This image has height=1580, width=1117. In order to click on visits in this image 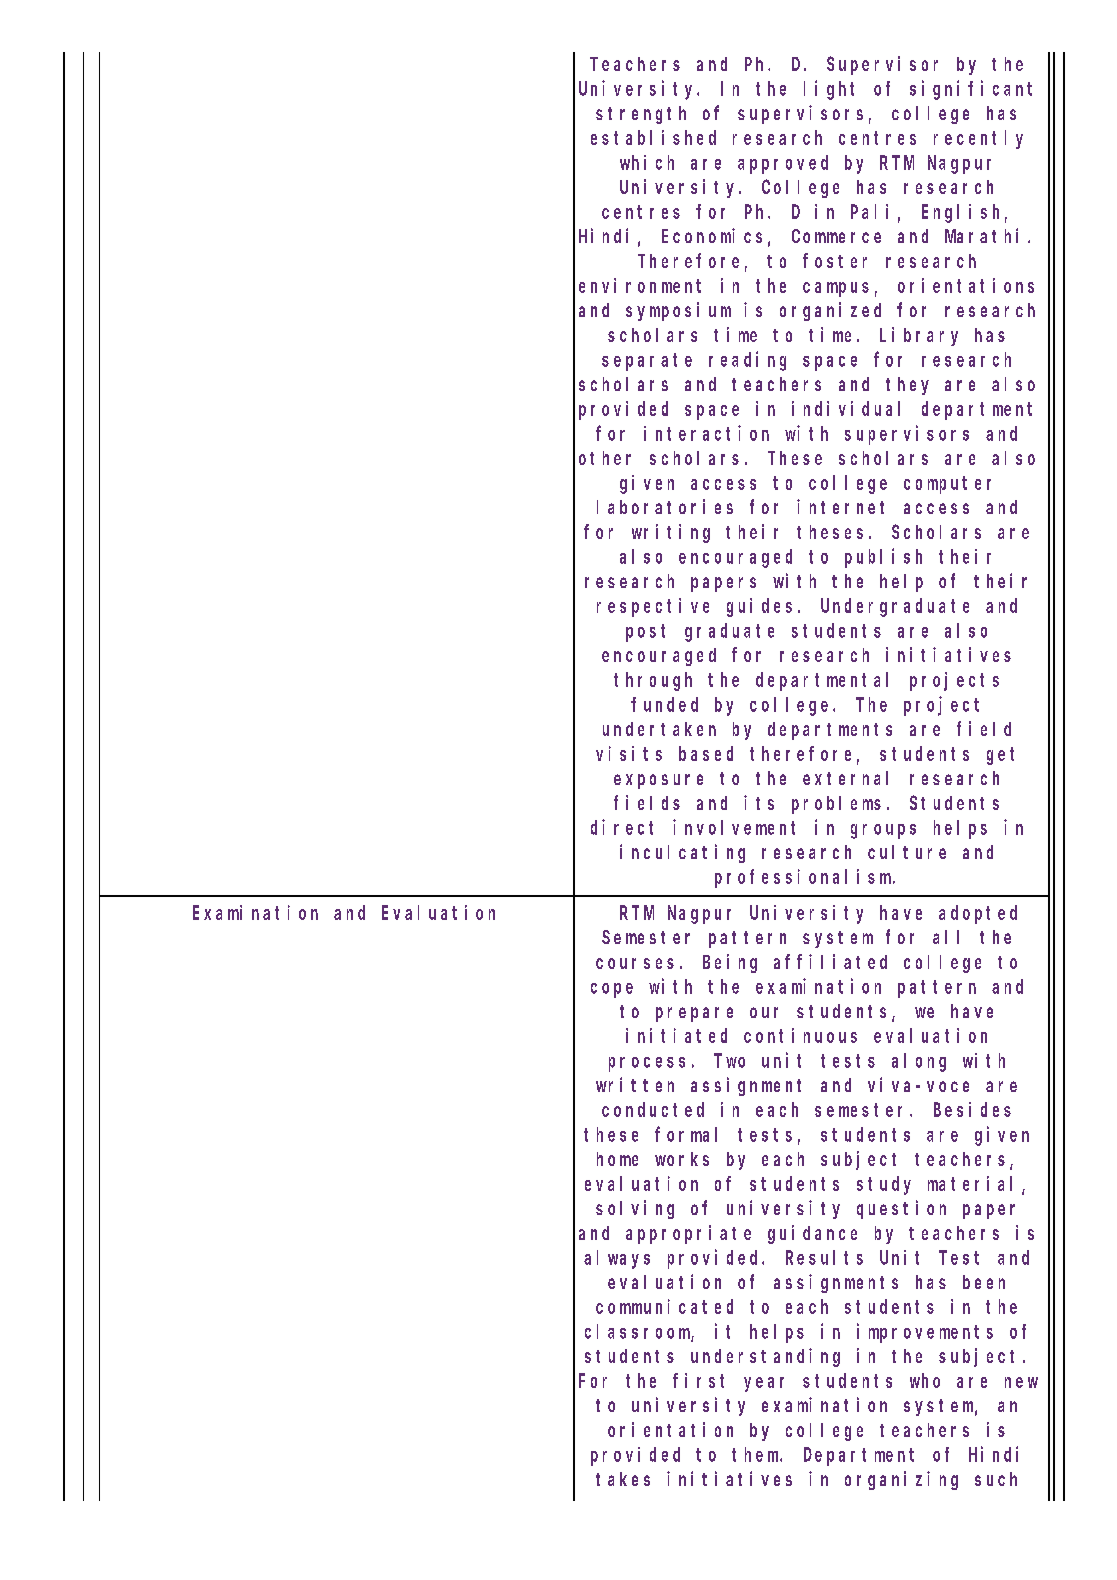, I will do `click(629, 753)`.
